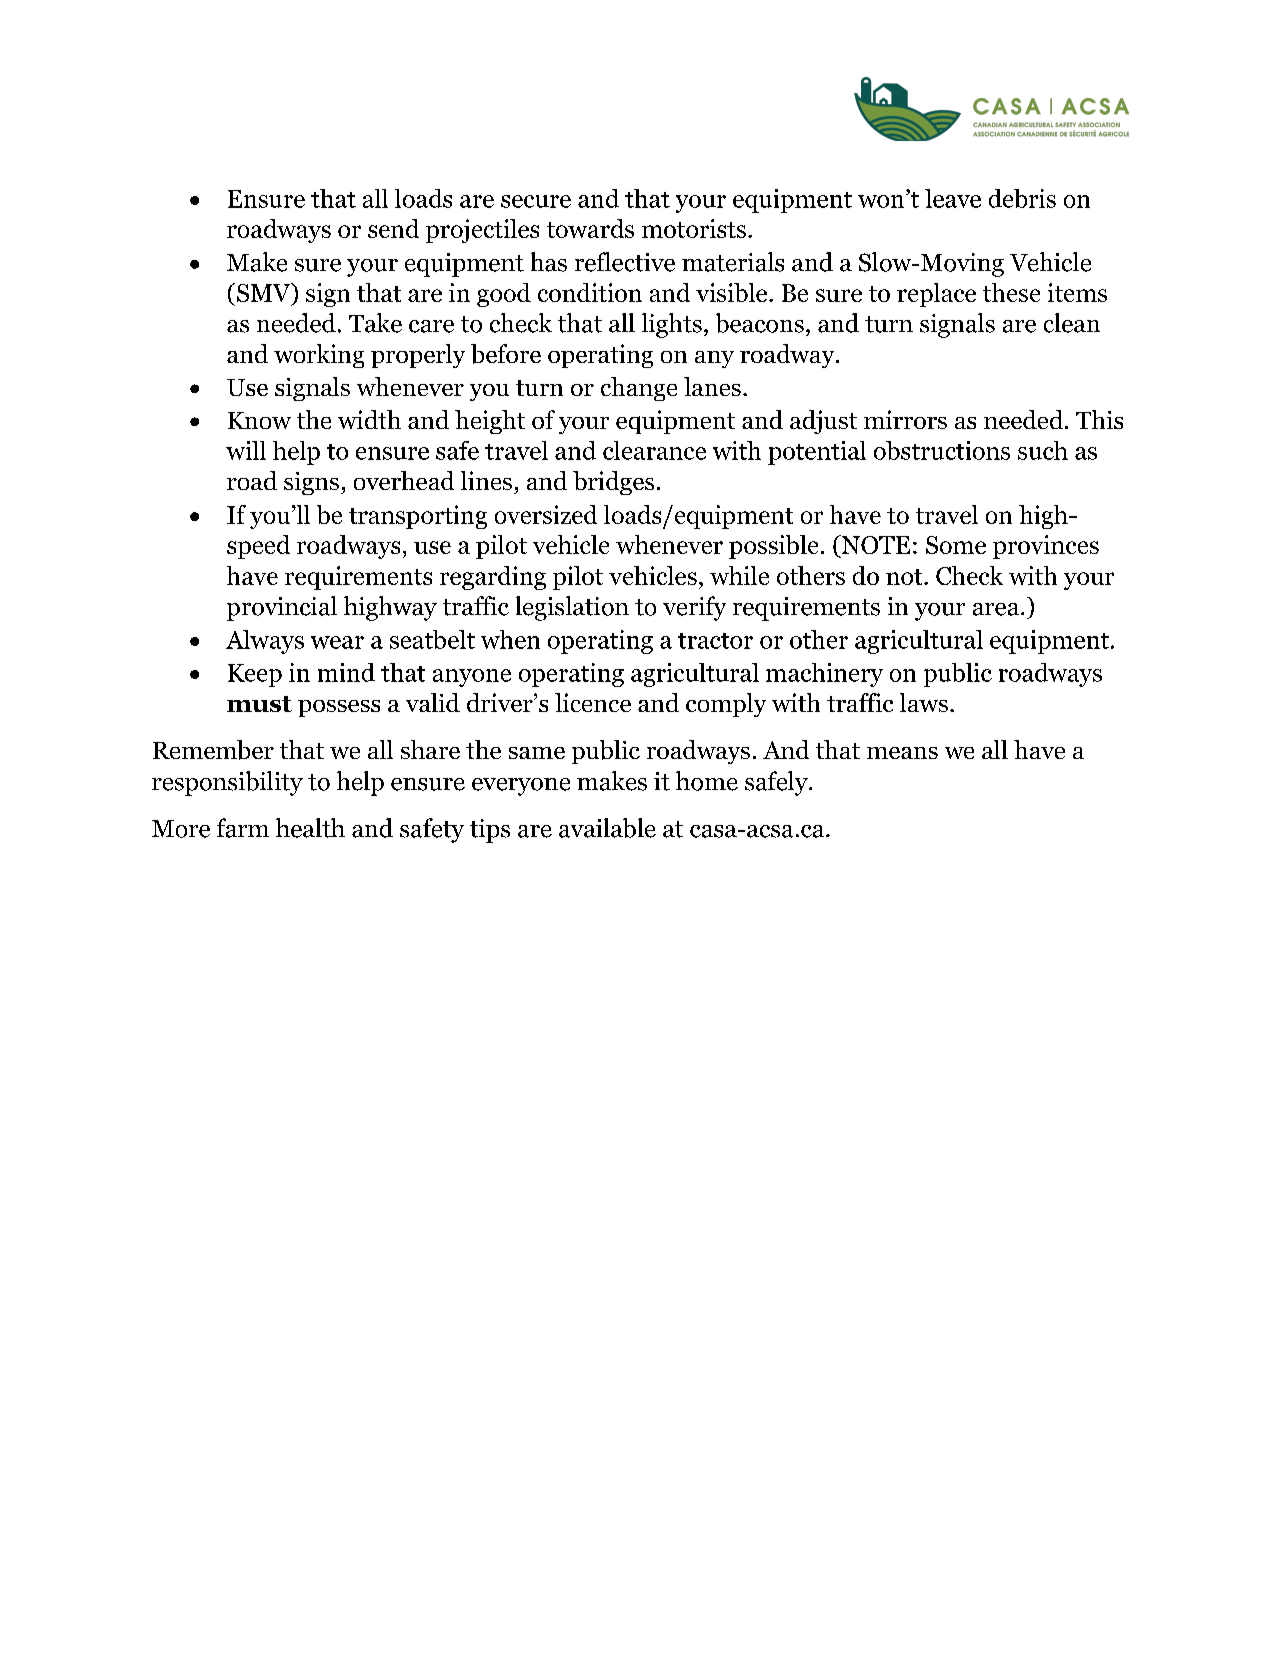 Image resolution: width=1277 pixels, height=1653 pixels. I want to click on oversized, so click(546, 514).
